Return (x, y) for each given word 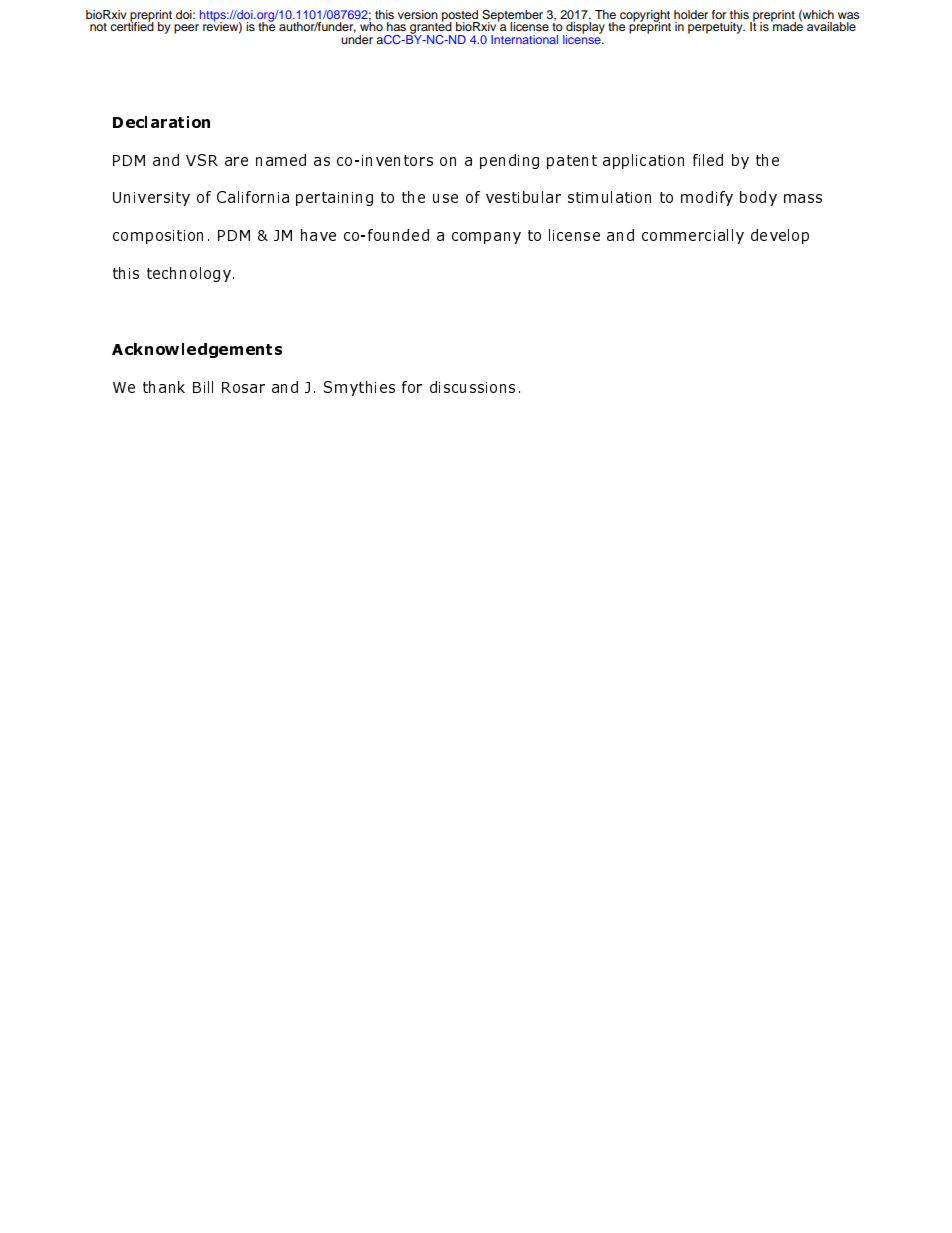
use (445, 198)
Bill (203, 387)
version (418, 14)
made (787, 25)
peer (186, 29)
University (151, 199)
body (758, 198)
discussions (472, 387)
